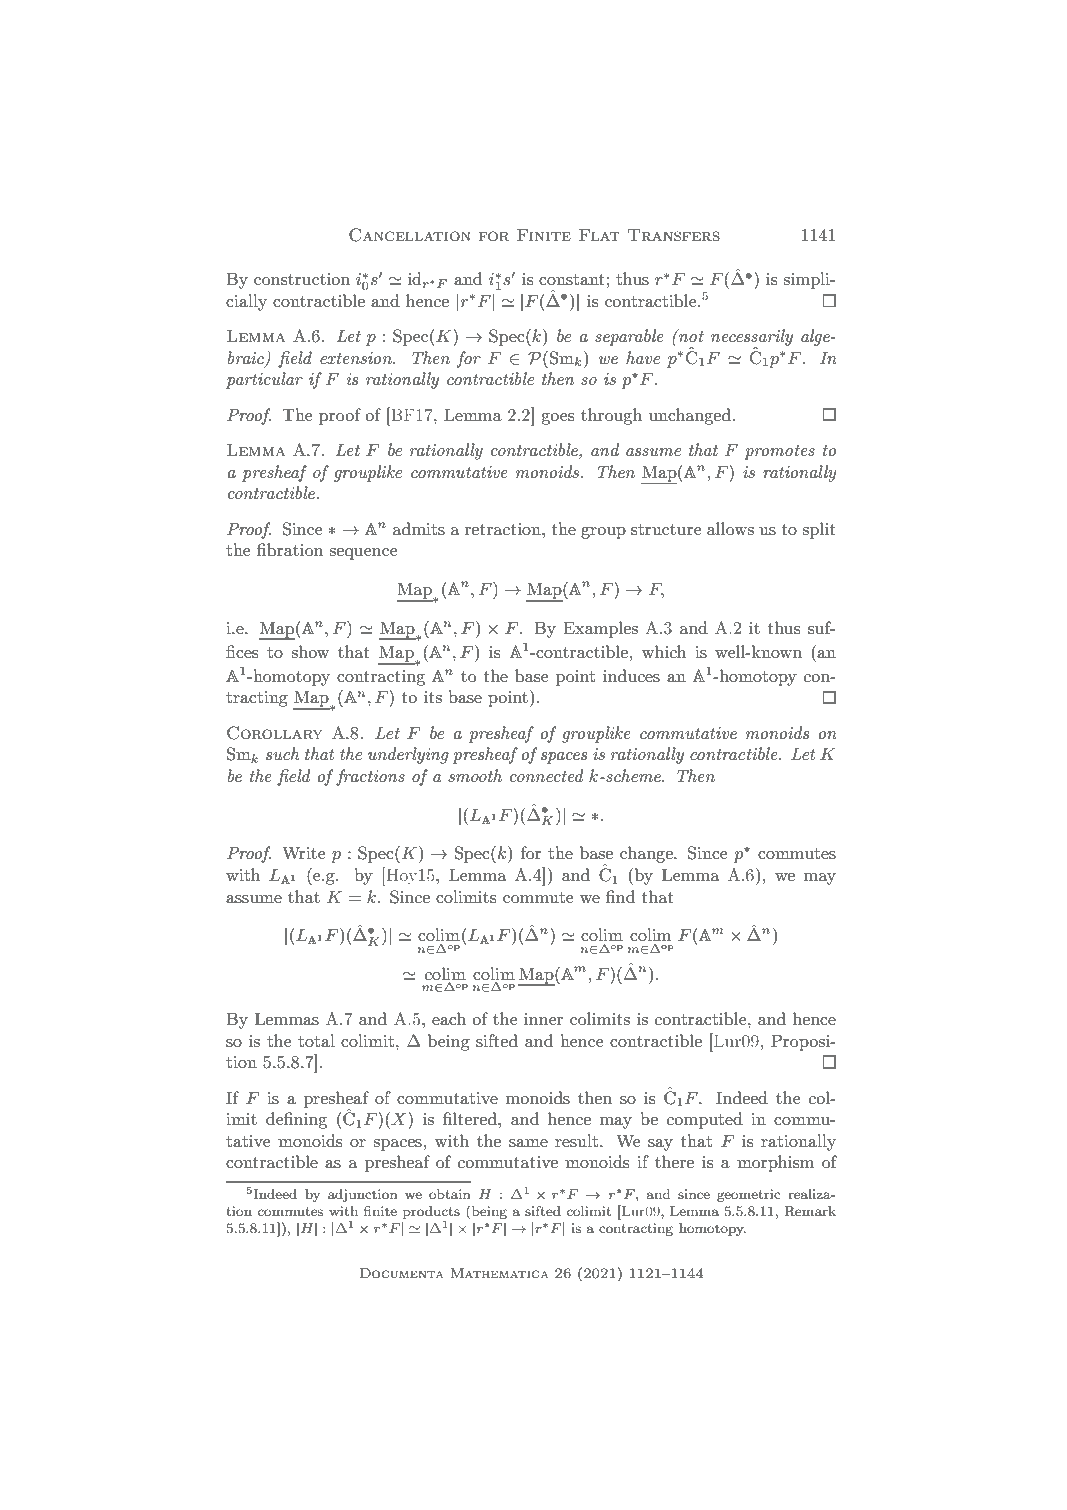 The image size is (1067, 1510). What do you see at coordinates (357, 358) in the screenshot?
I see `extension` at bounding box center [357, 358].
